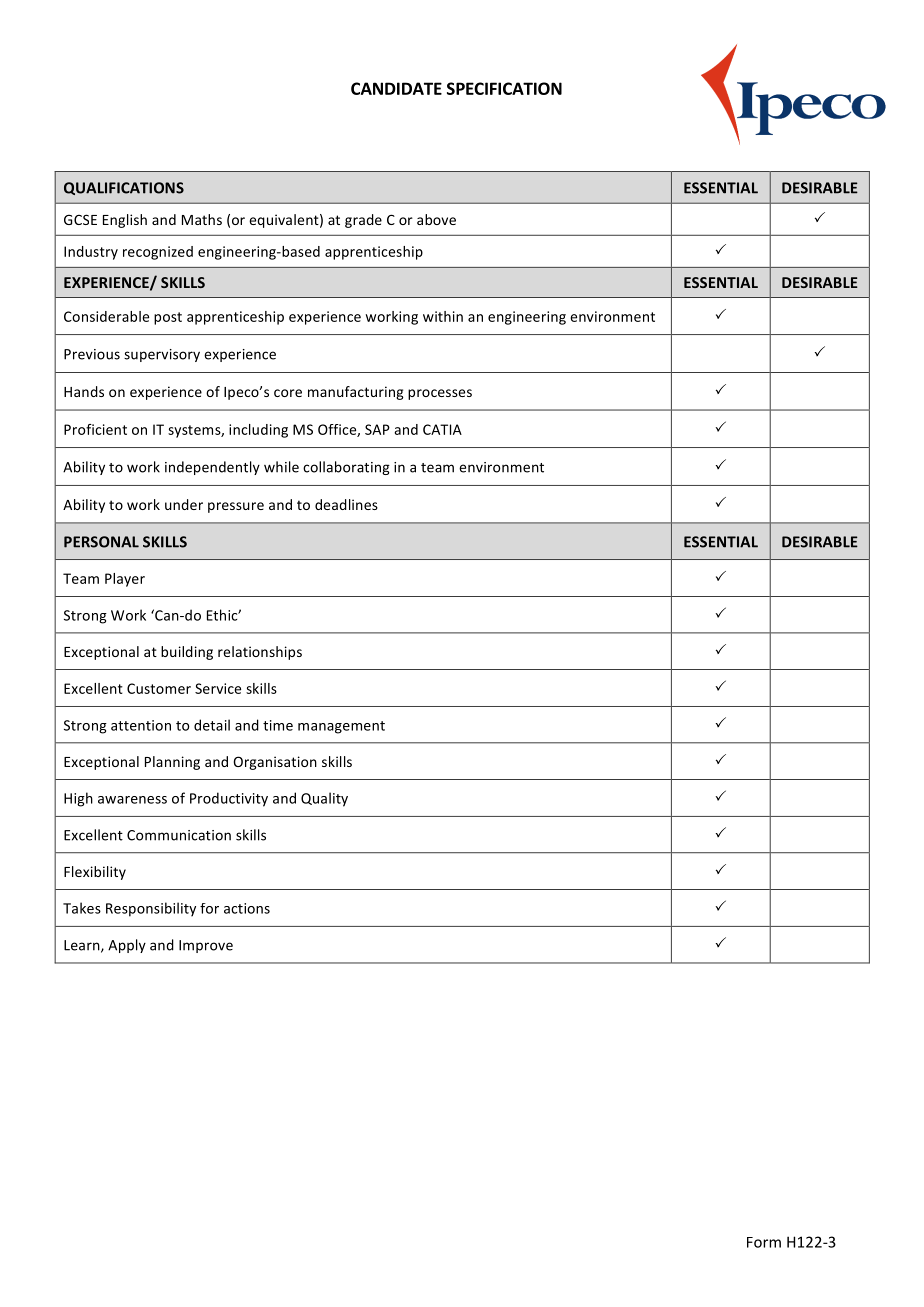  Describe the element at coordinates (443, 316) in the screenshot. I see `within` at that location.
